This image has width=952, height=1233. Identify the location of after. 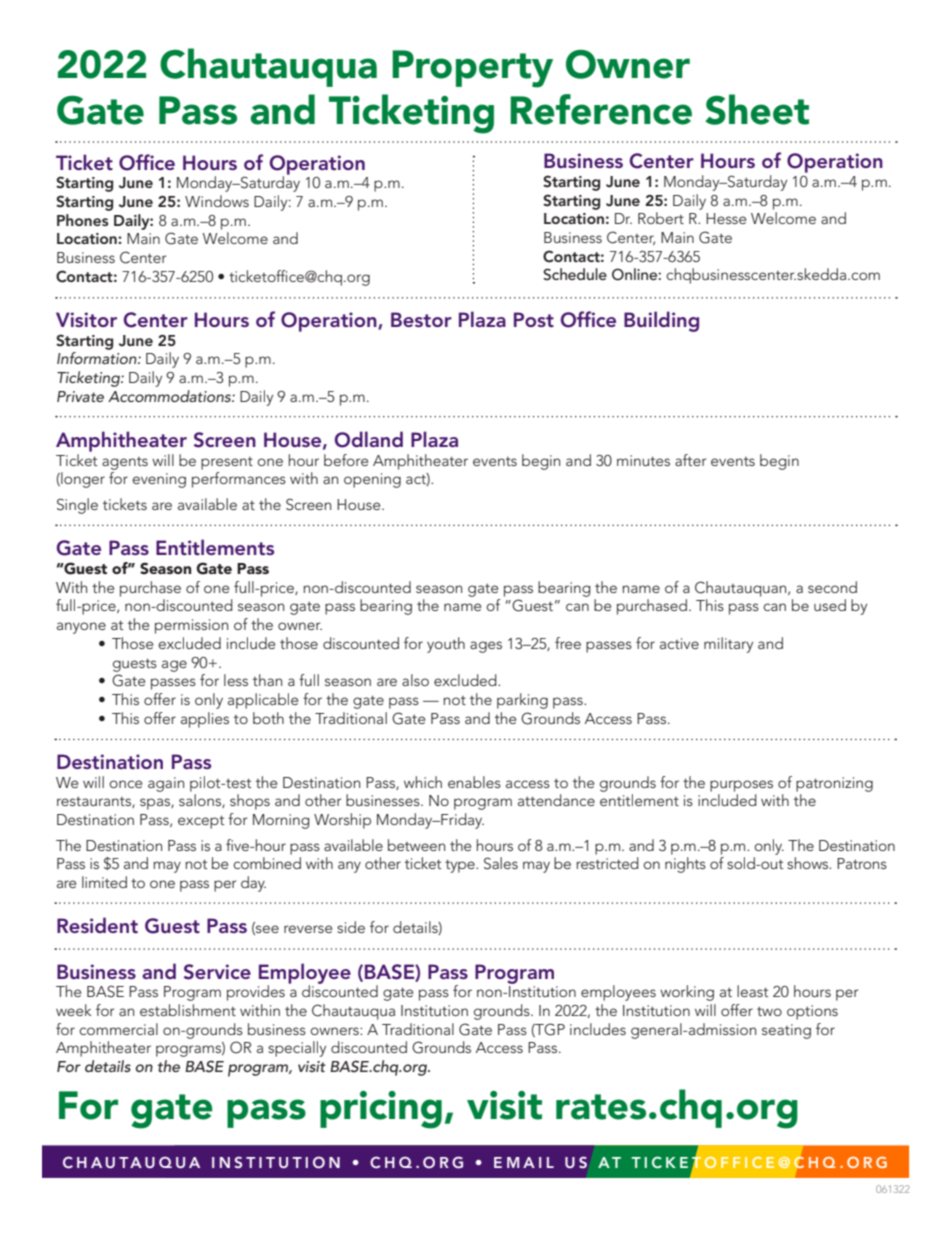
(690, 460).
